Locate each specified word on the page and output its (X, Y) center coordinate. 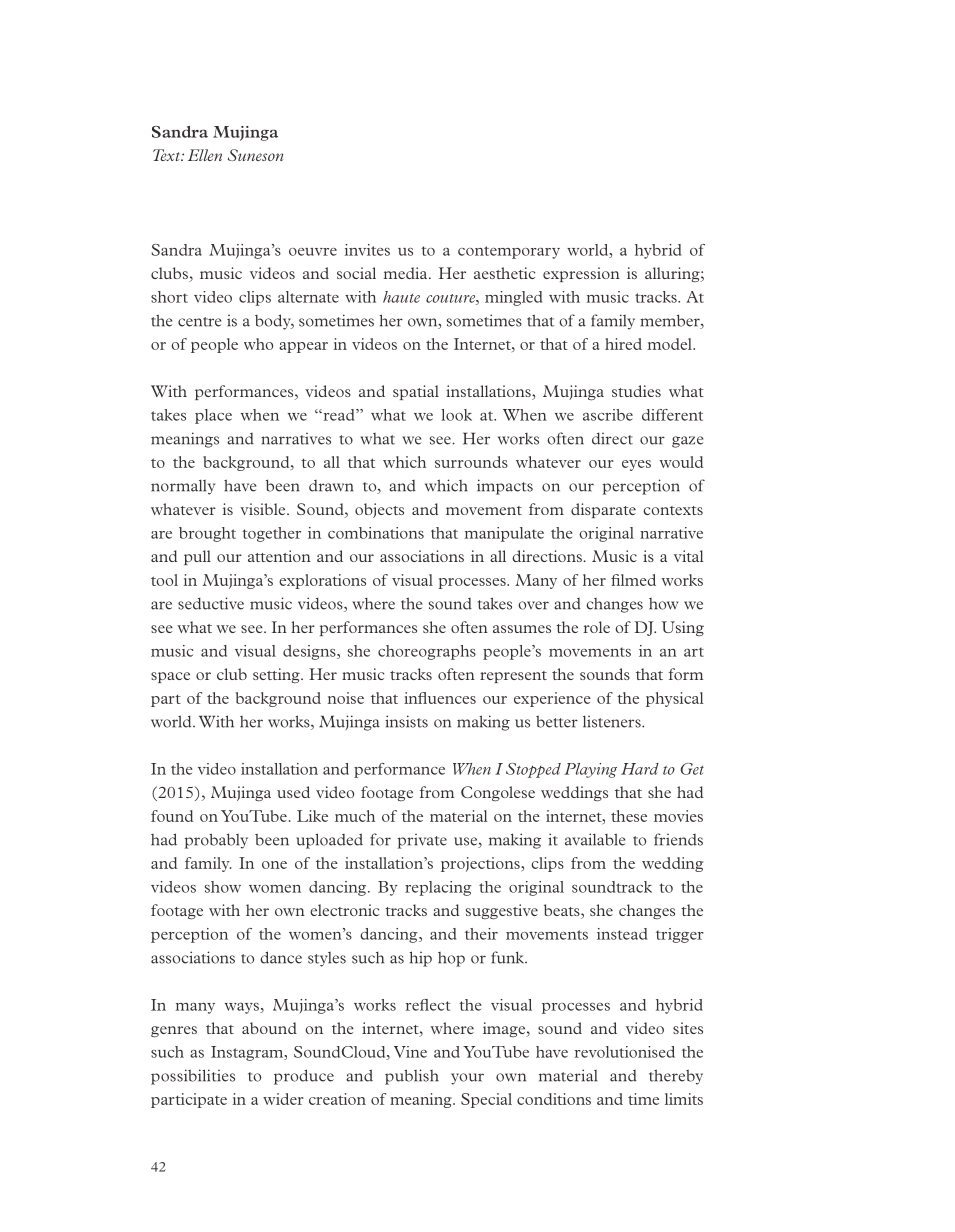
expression (581, 274)
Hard (640, 769)
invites (367, 250)
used (293, 792)
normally (183, 487)
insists (406, 721)
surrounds (471, 462)
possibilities (193, 1077)
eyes (636, 465)
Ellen (205, 155)
